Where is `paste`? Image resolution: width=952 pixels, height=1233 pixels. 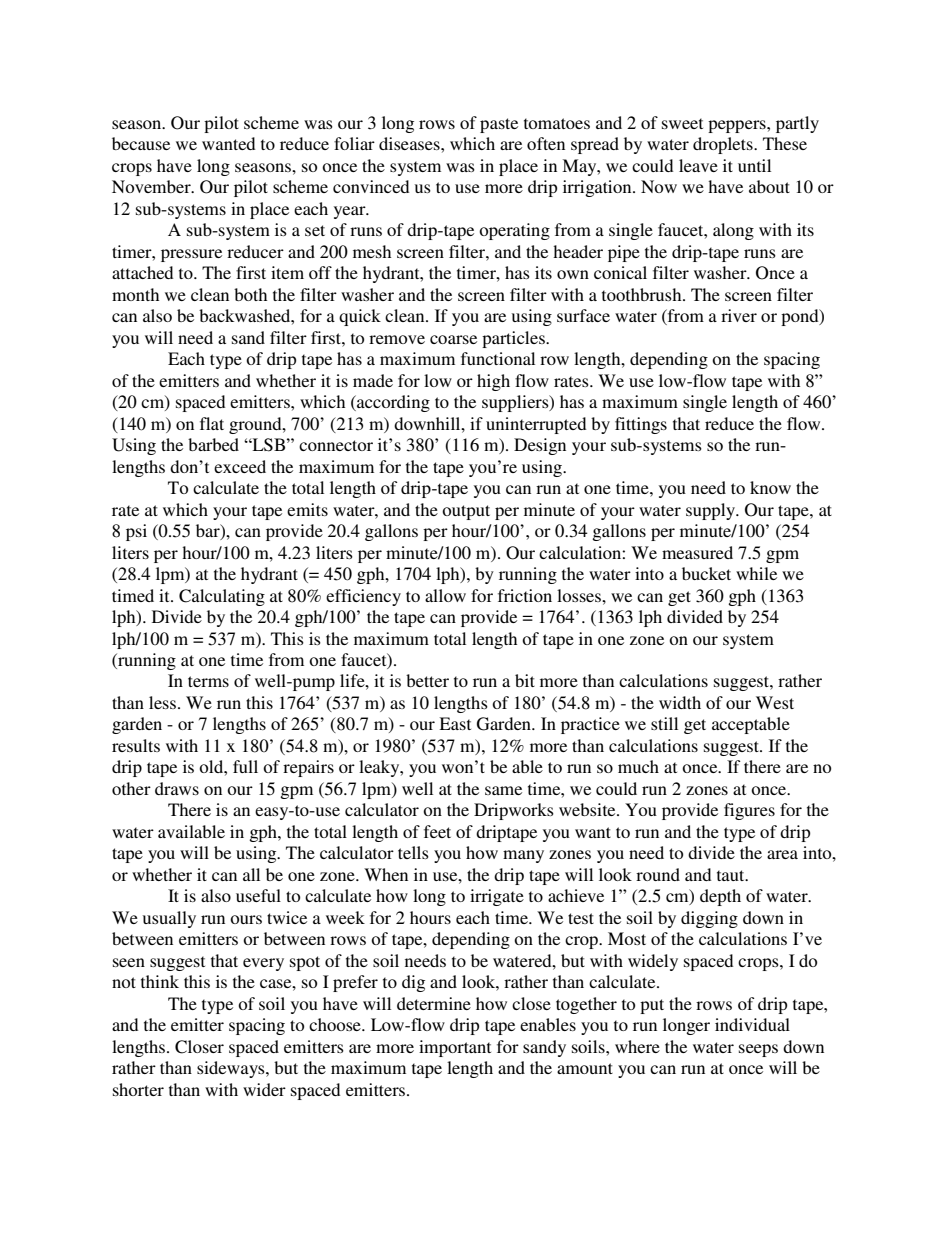
paste is located at coordinates (499, 125).
